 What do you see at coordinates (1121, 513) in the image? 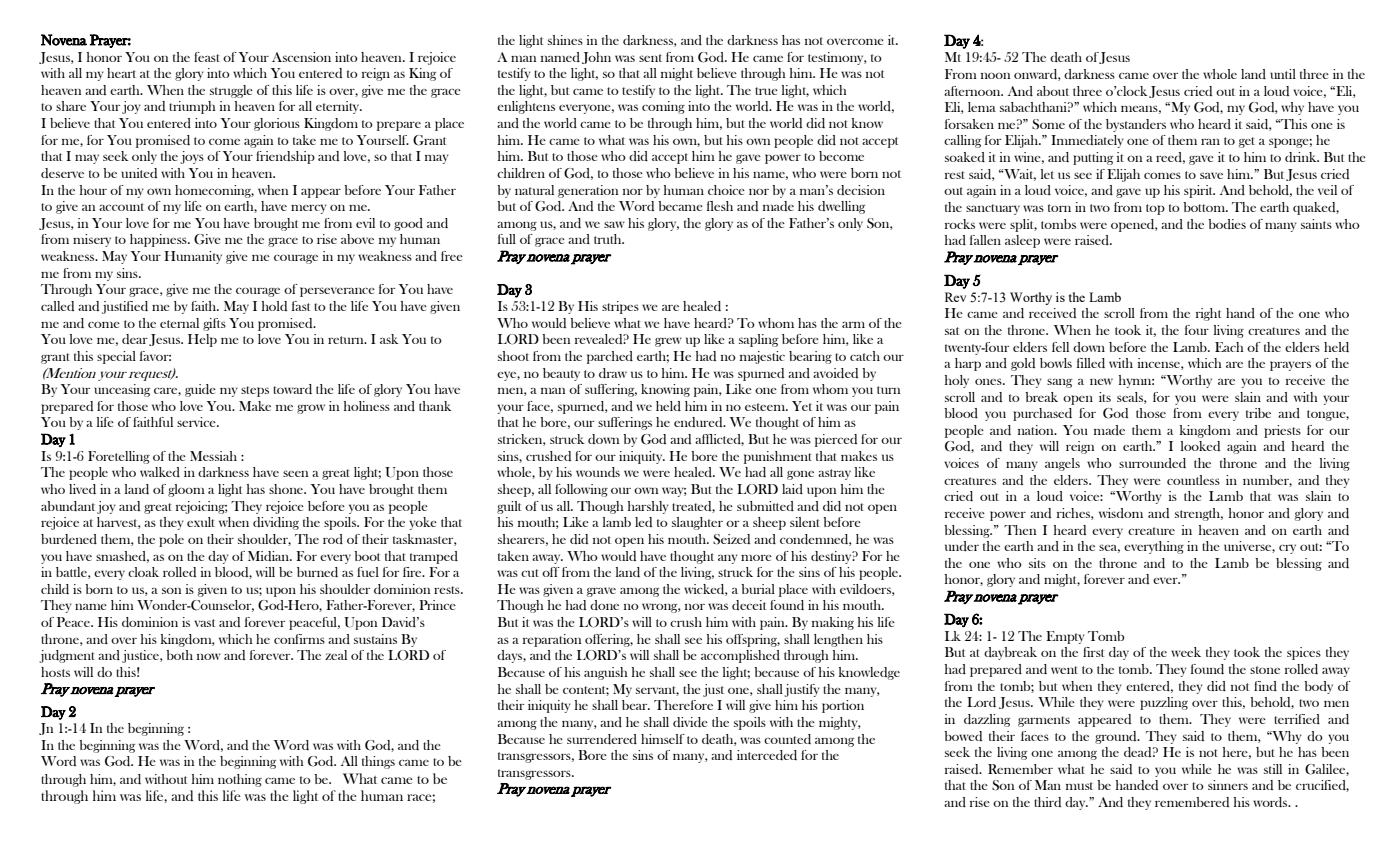
I see `wisdom` at bounding box center [1121, 513].
